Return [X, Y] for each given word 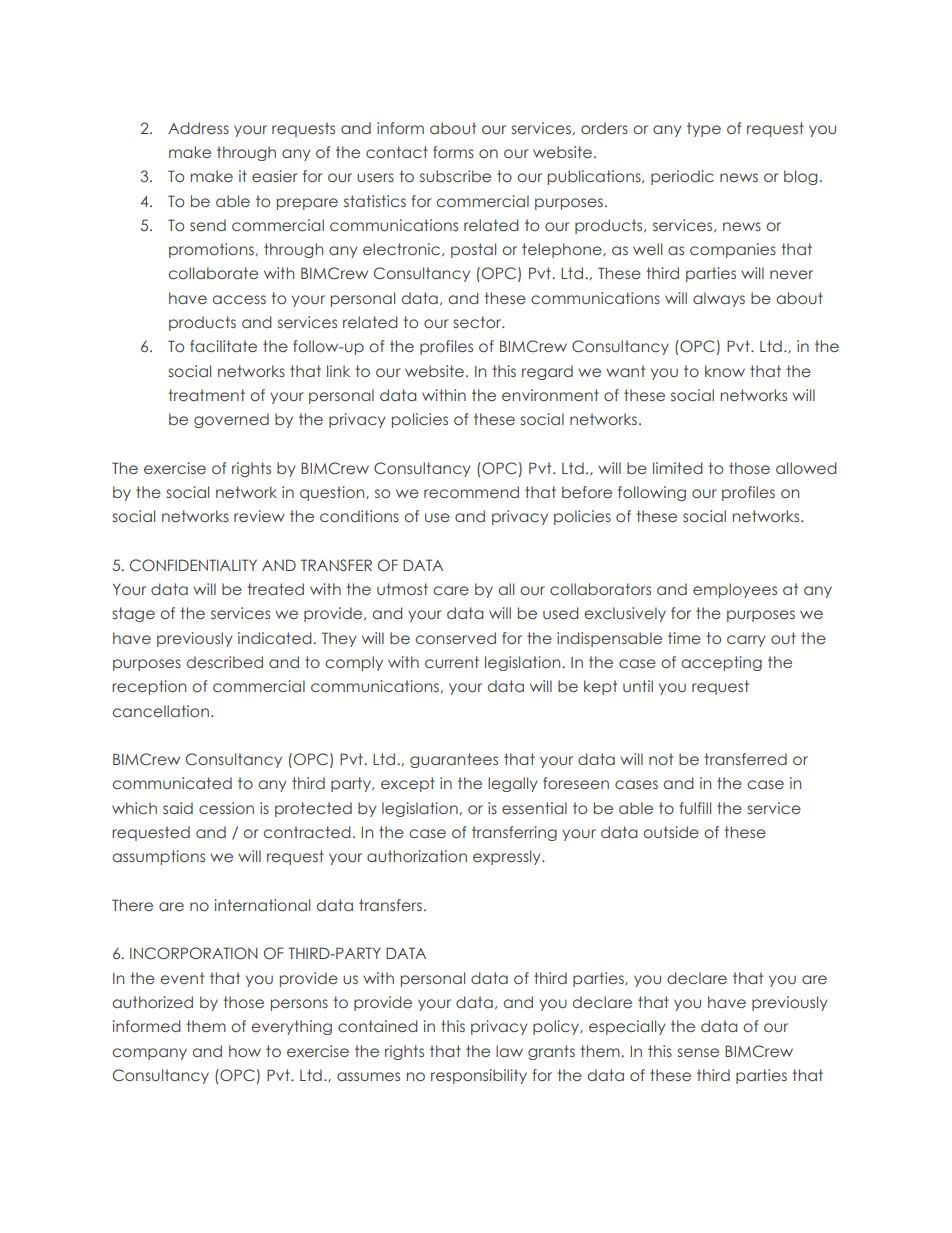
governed [231, 420]
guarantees [454, 760]
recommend [471, 492]
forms [453, 152]
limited [678, 468]
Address [198, 128]
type [704, 129]
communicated [172, 783]
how [245, 1051]
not [661, 759]
